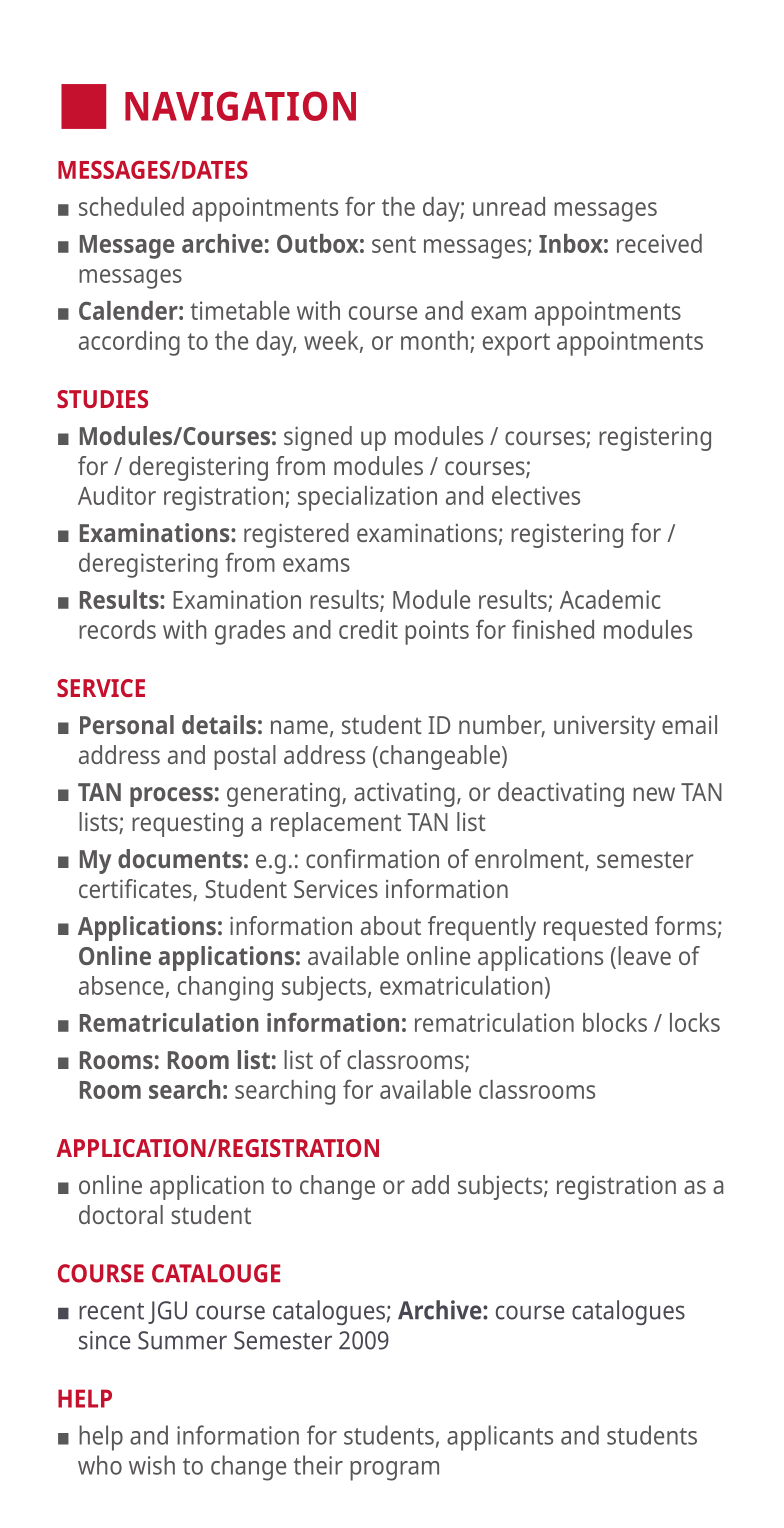 The height and width of the screenshot is (1528, 784). What do you see at coordinates (368, 629) in the screenshot?
I see `credit` at bounding box center [368, 629].
